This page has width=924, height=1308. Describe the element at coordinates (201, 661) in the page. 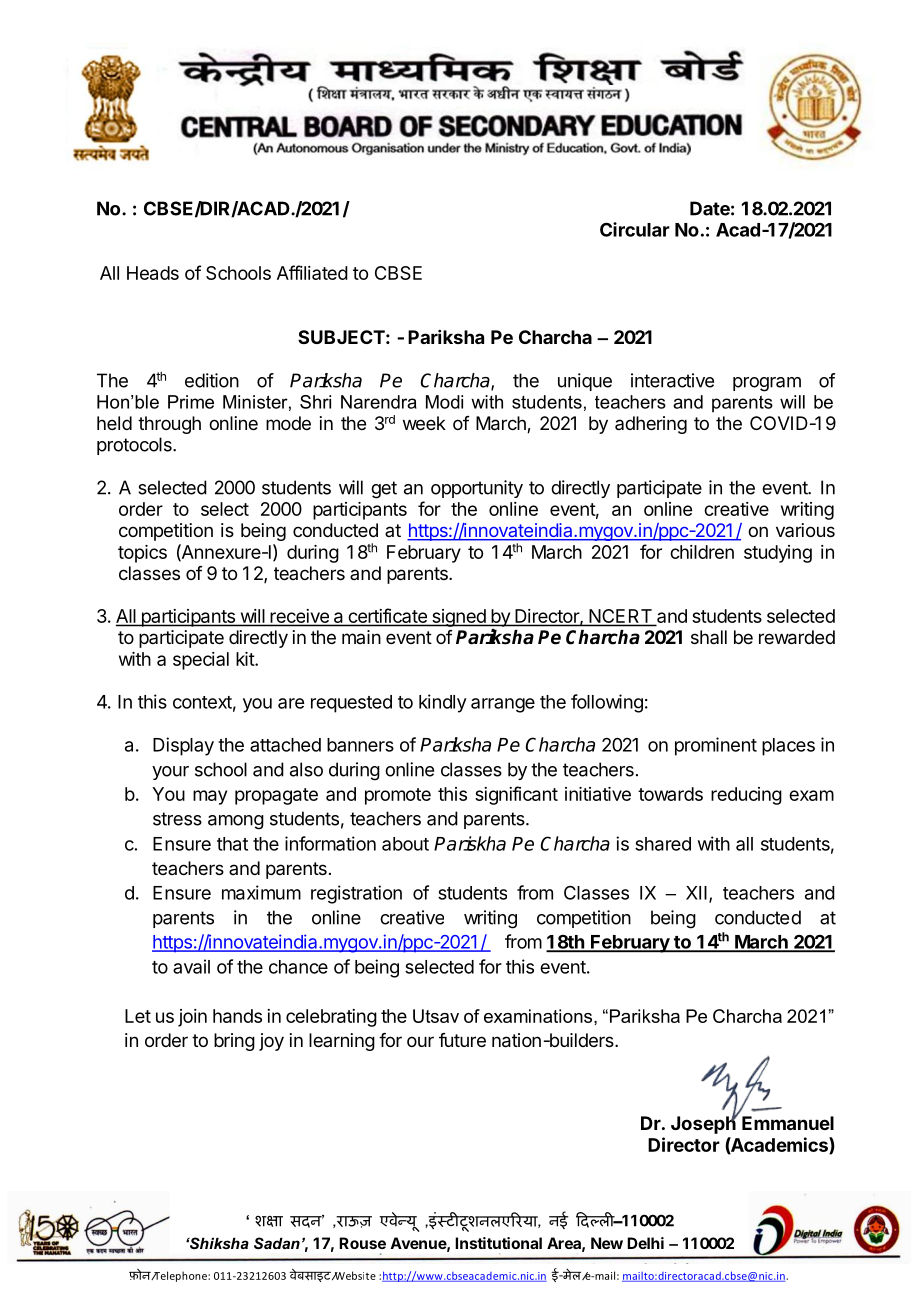

I see `special` at that location.
